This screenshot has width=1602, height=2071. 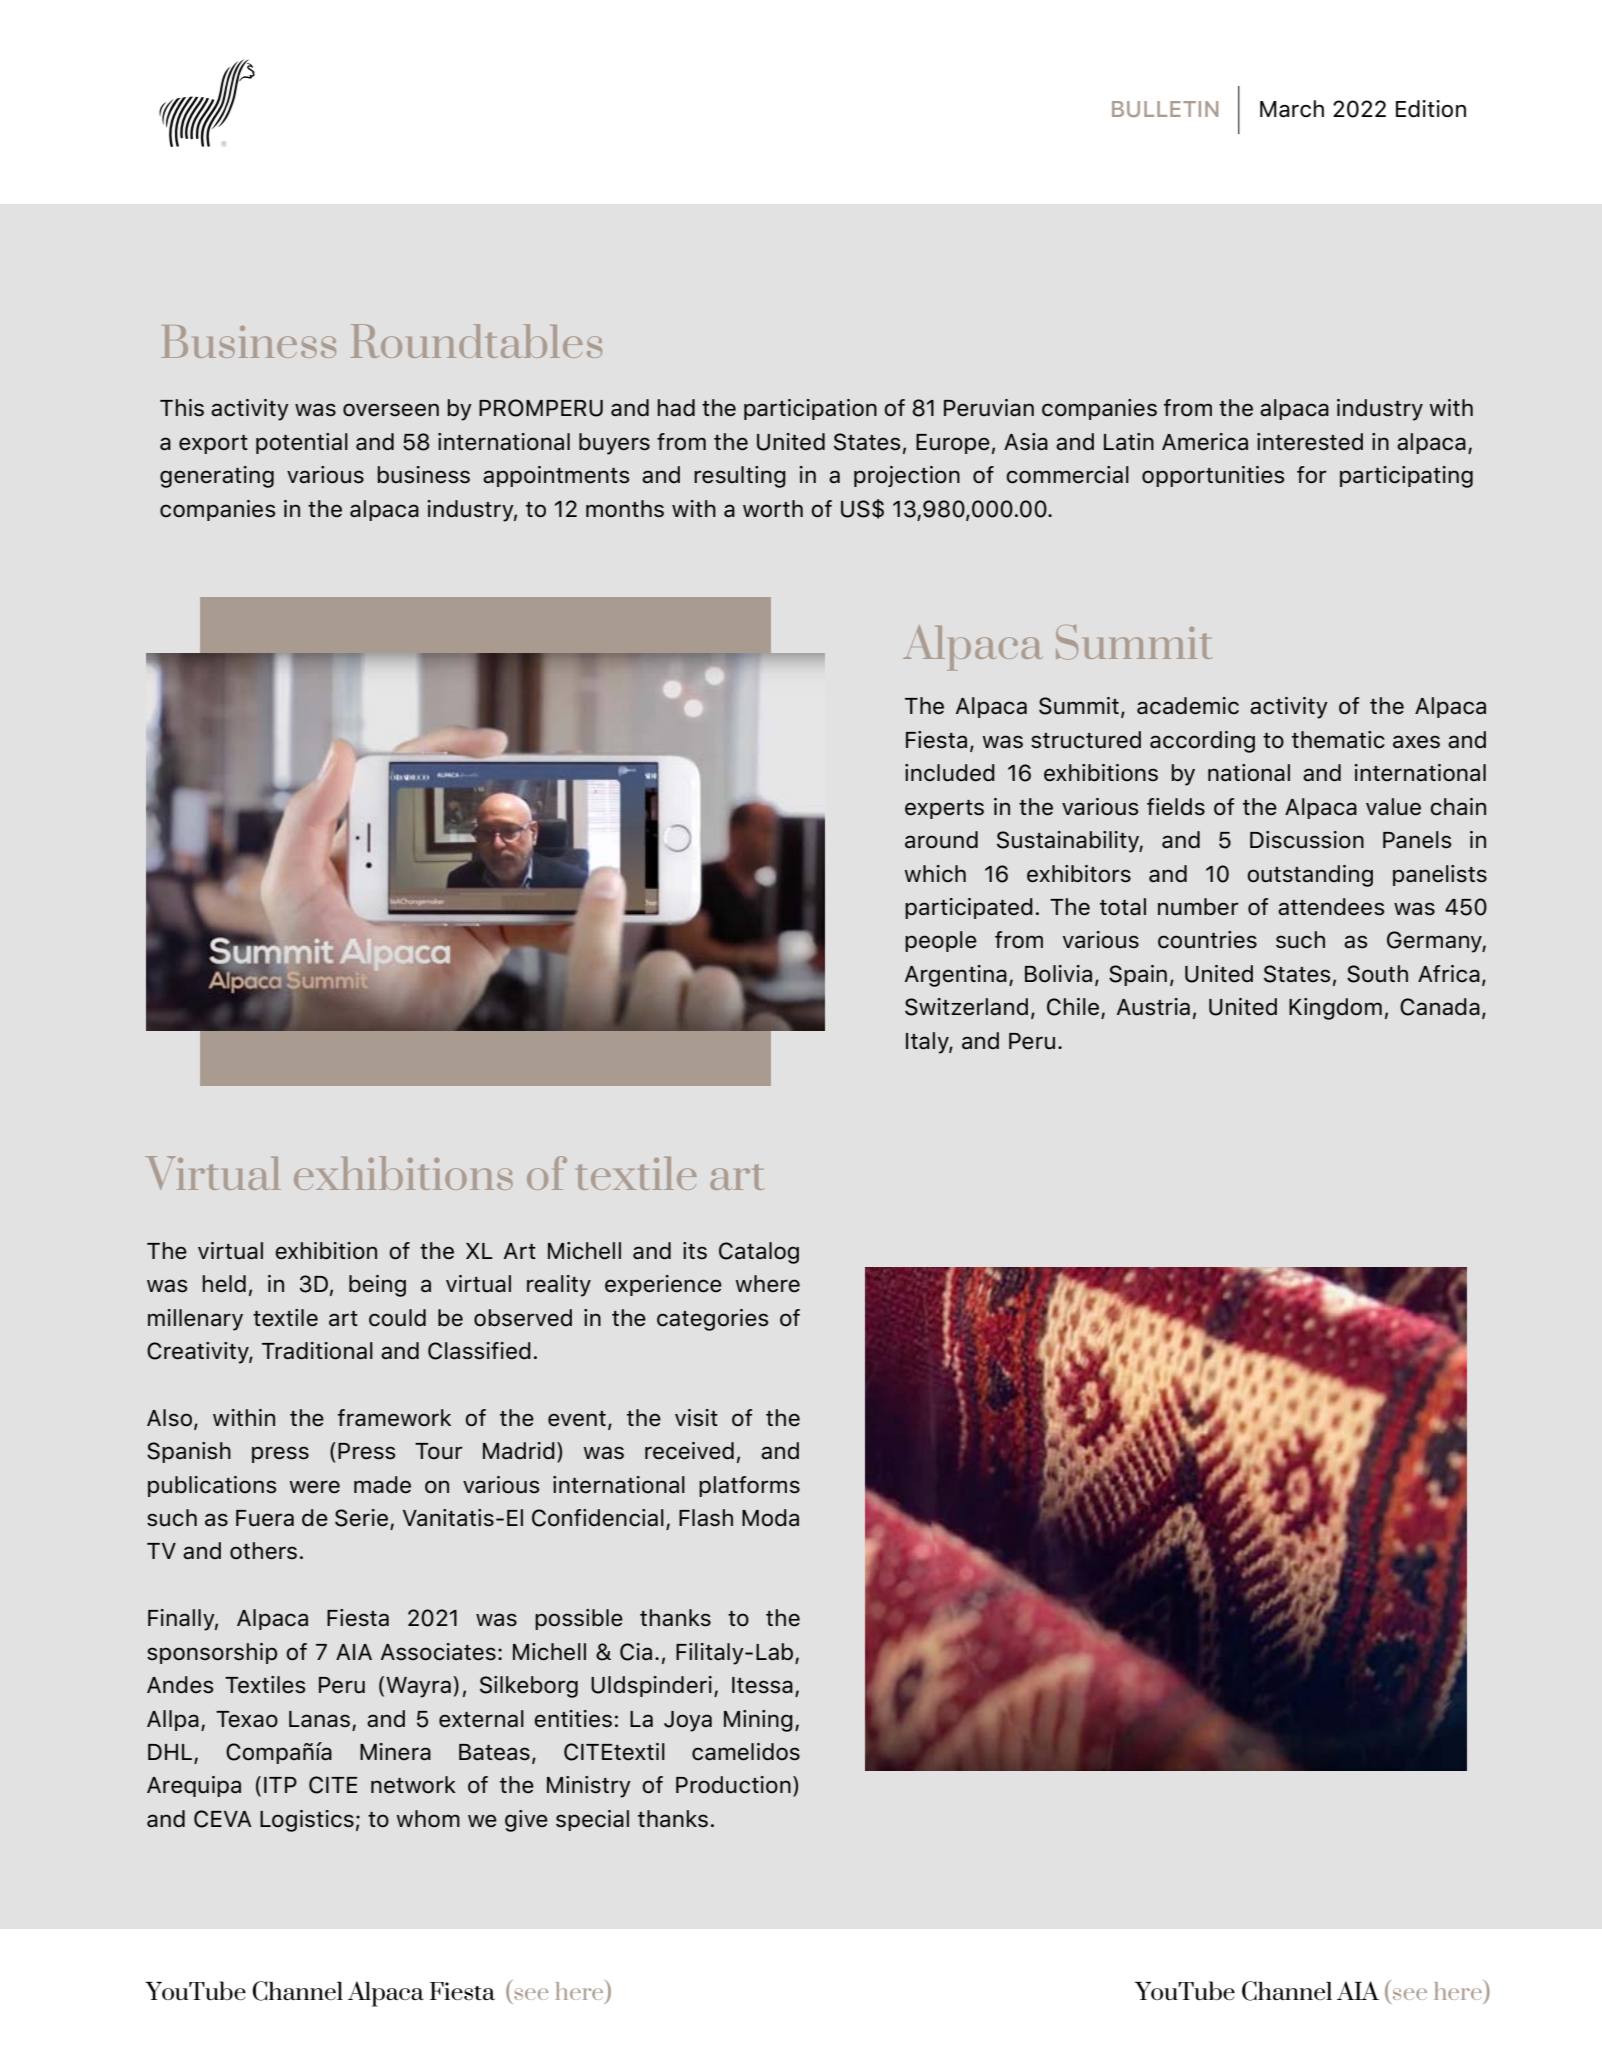 I want to click on Production, so click(x=733, y=1785).
